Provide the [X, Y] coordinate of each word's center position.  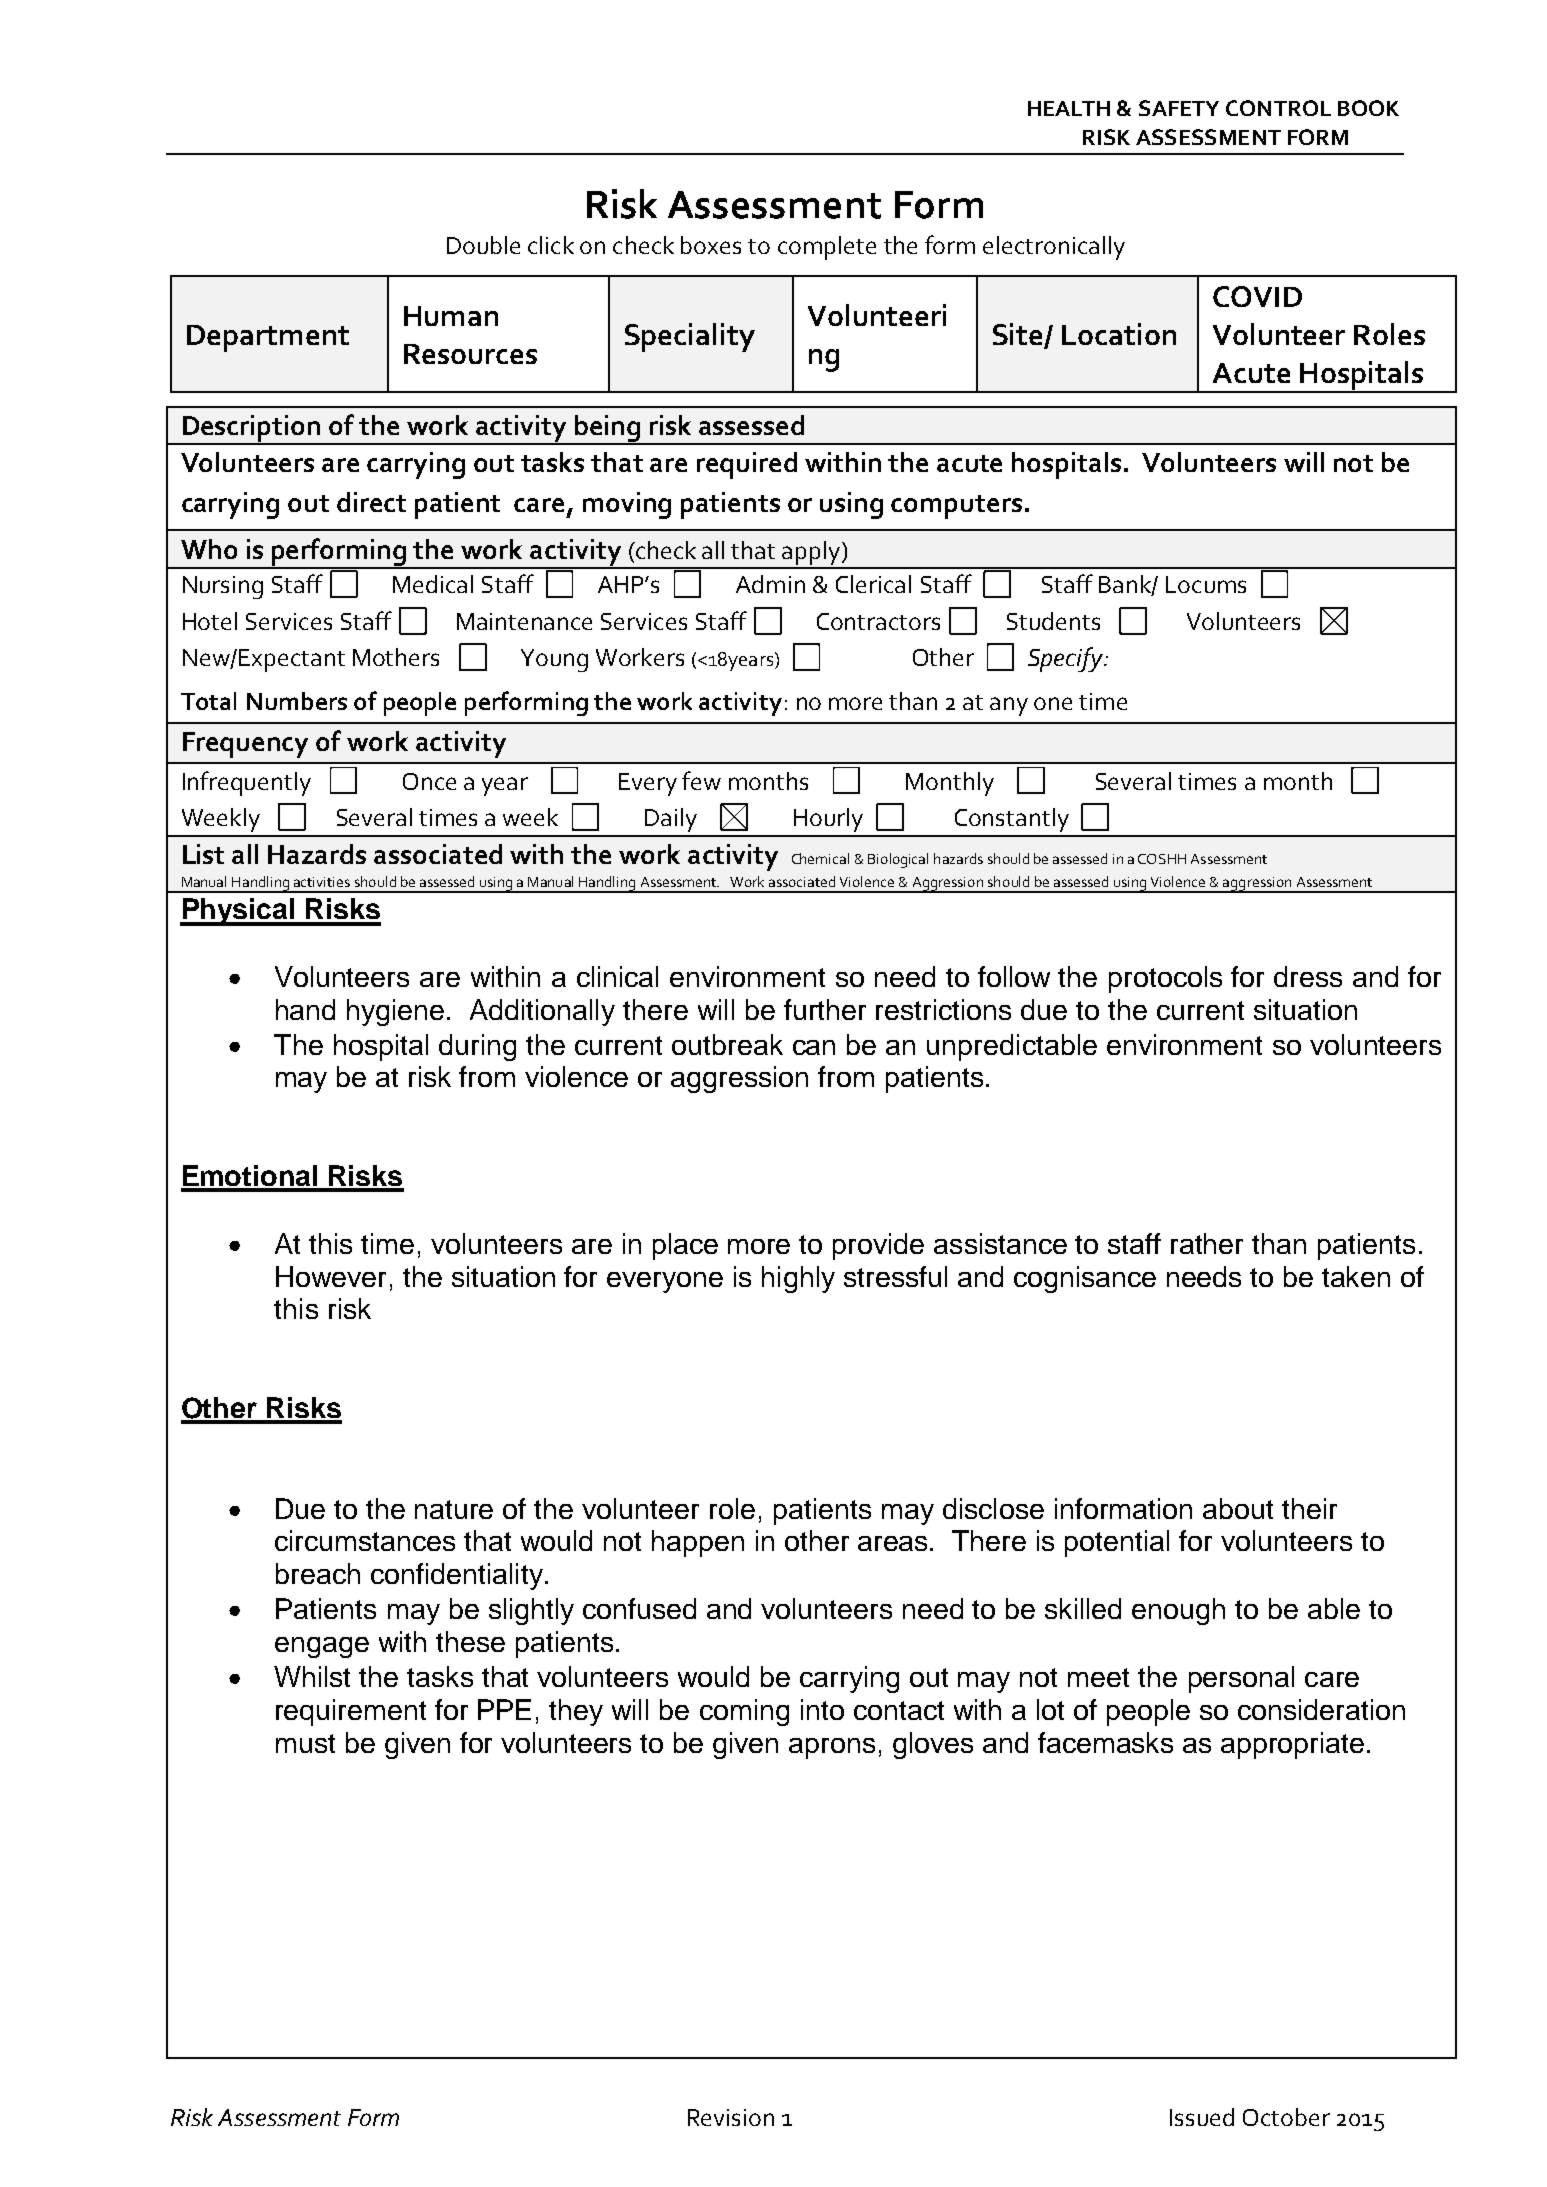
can [814, 1047]
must [305, 1743]
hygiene [397, 1012]
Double [483, 245]
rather [1207, 1243]
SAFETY [1179, 108]
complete [827, 248]
